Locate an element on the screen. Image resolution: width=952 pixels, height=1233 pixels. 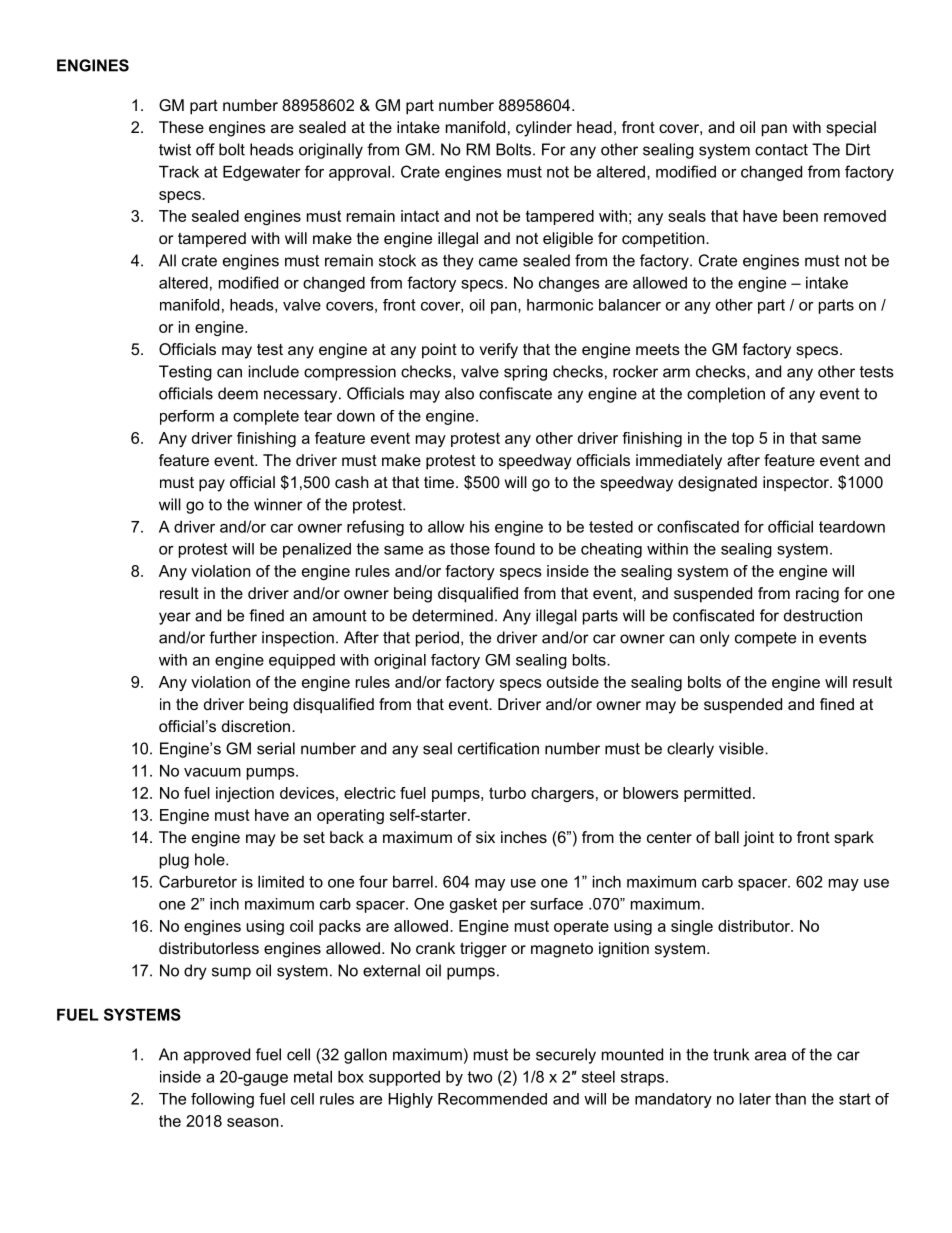
Edgewater is located at coordinates (262, 173).
